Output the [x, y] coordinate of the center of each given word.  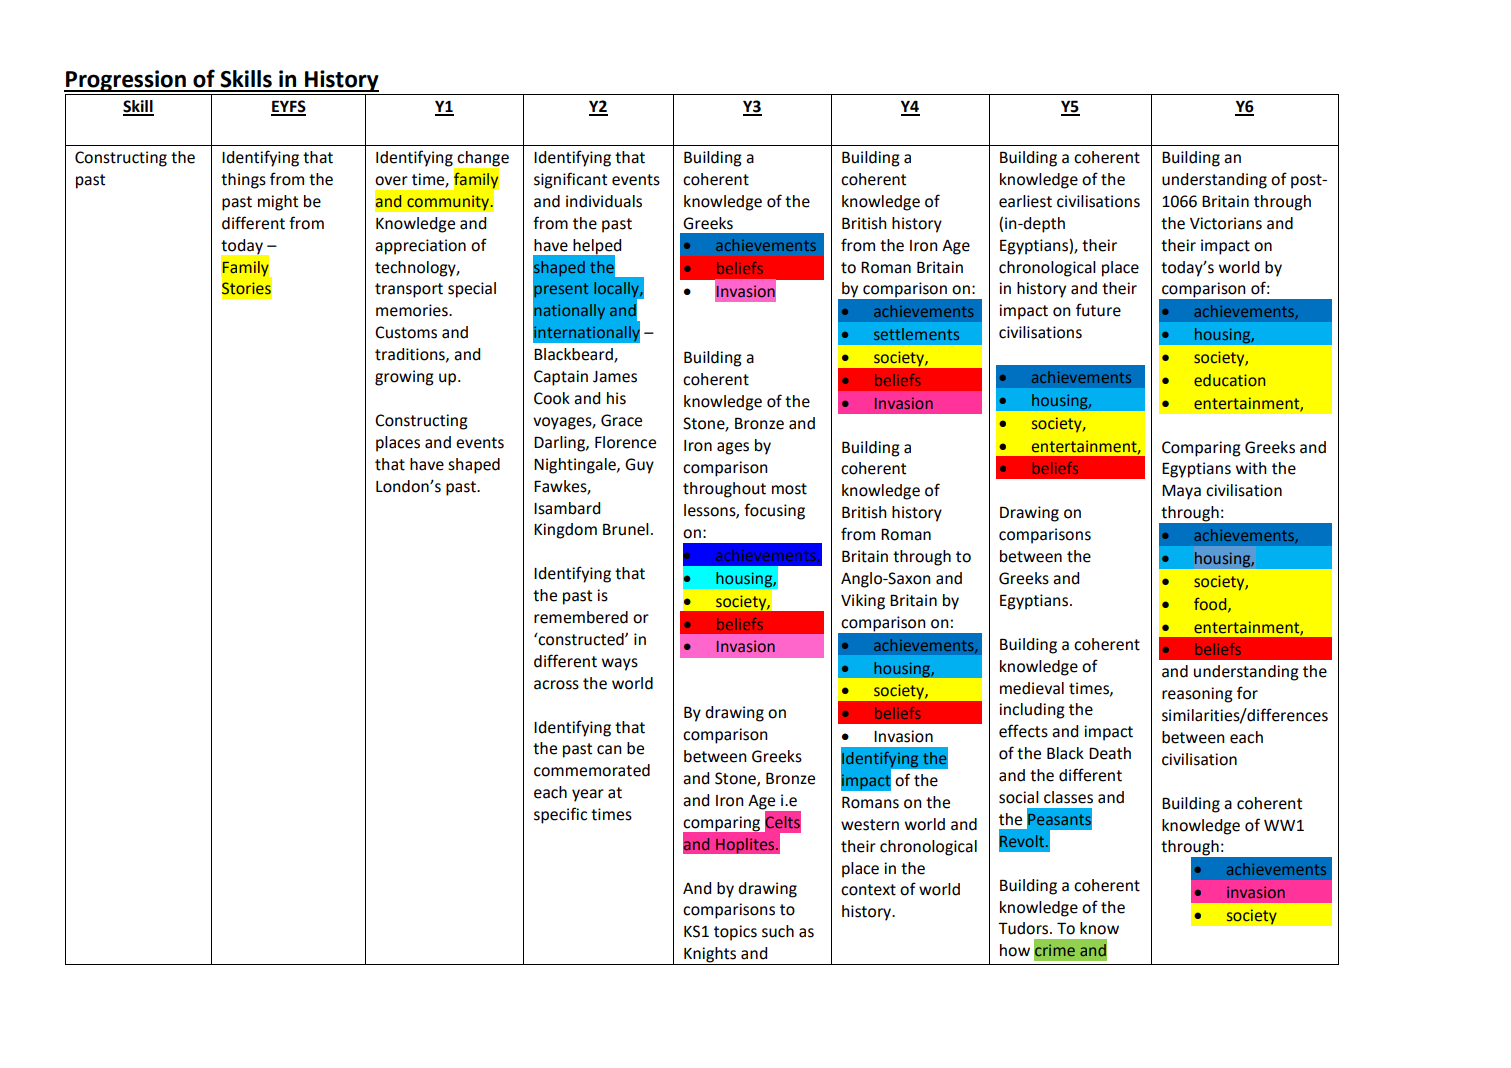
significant [570, 180]
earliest [1025, 201]
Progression [126, 81]
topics [735, 933]
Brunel [626, 529]
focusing [774, 511]
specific [560, 815]
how [1015, 950]
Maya [1181, 492]
